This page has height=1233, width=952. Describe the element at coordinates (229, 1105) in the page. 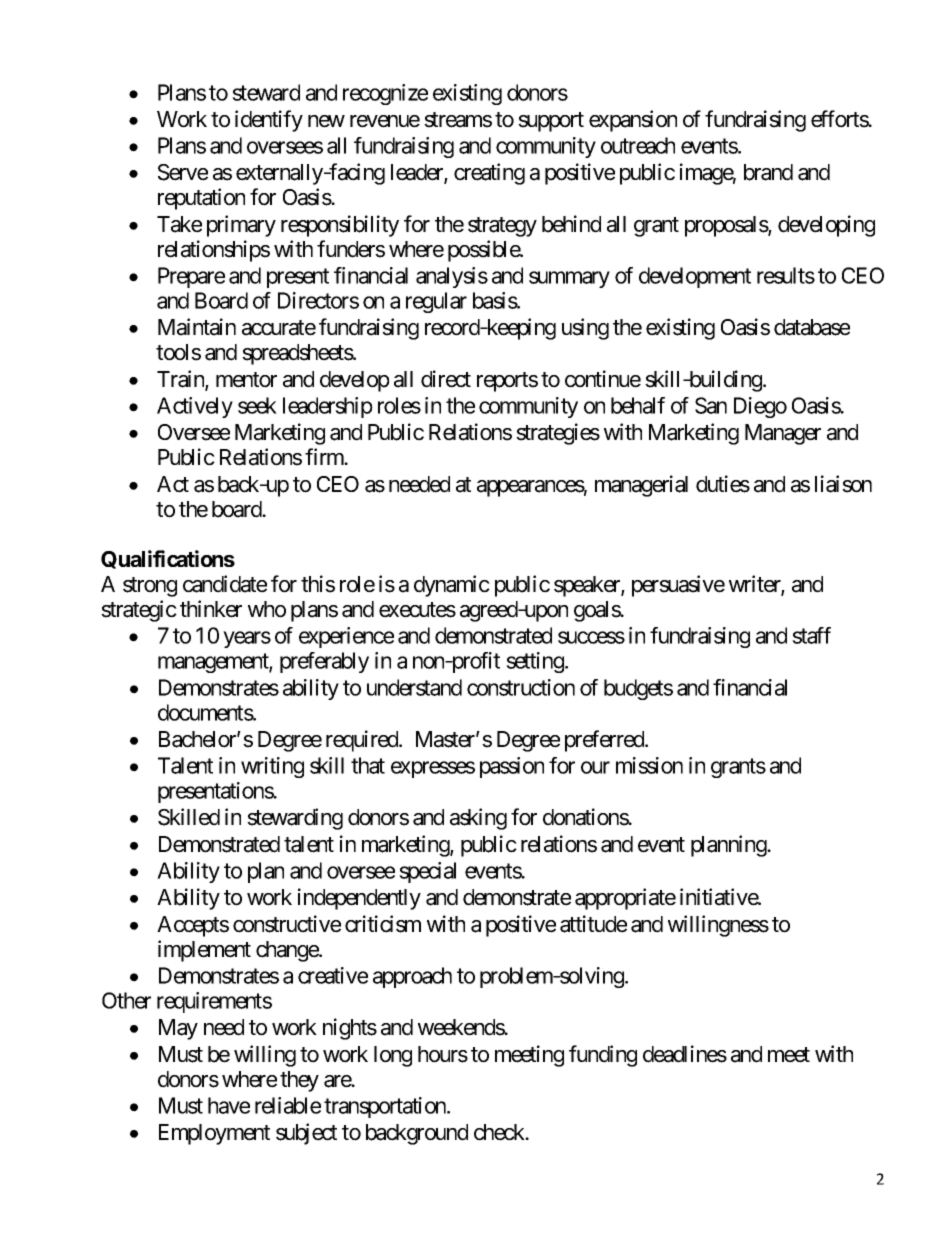

I see `have` at that location.
